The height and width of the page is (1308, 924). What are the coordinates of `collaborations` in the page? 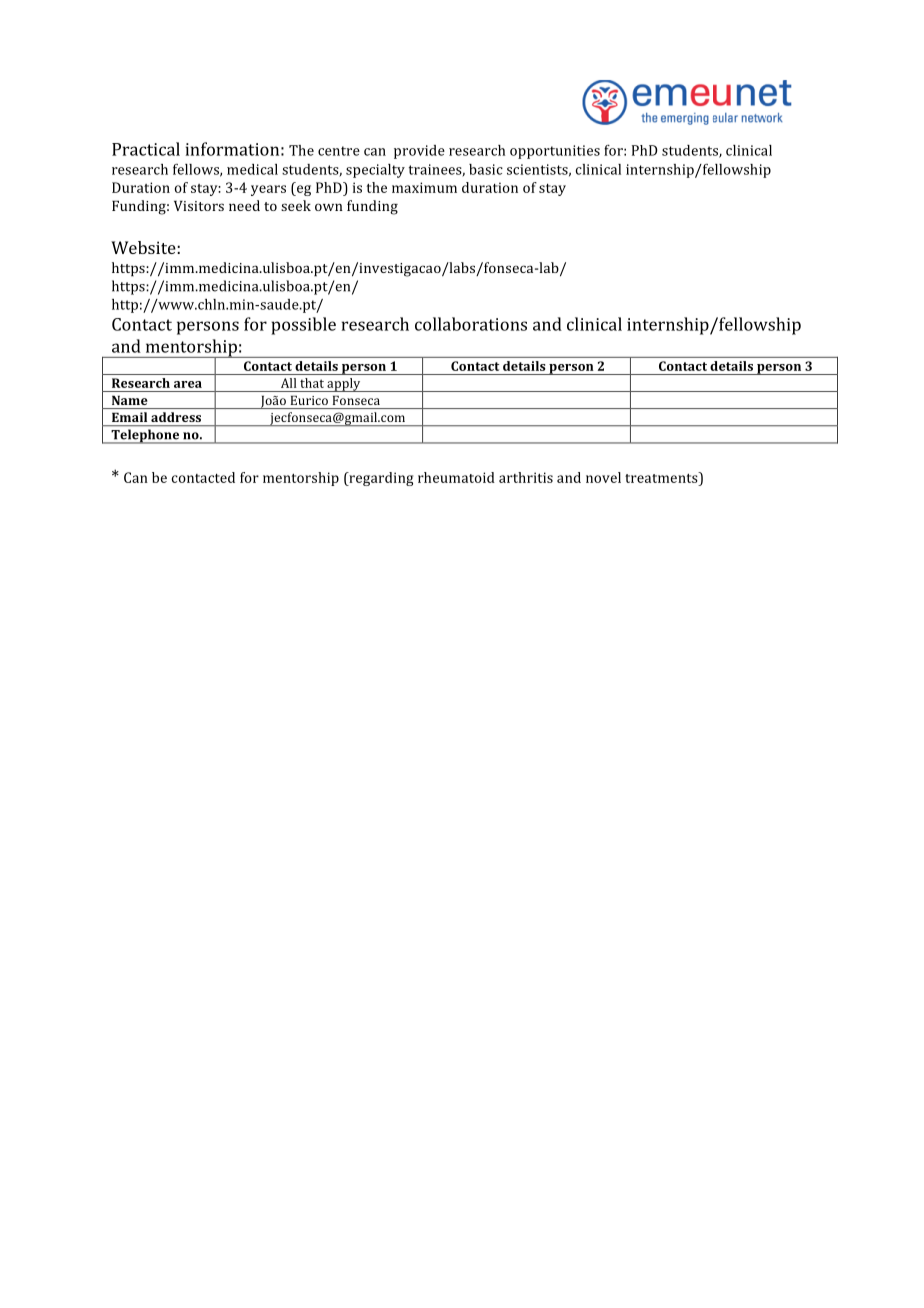 It's located at (471, 324).
